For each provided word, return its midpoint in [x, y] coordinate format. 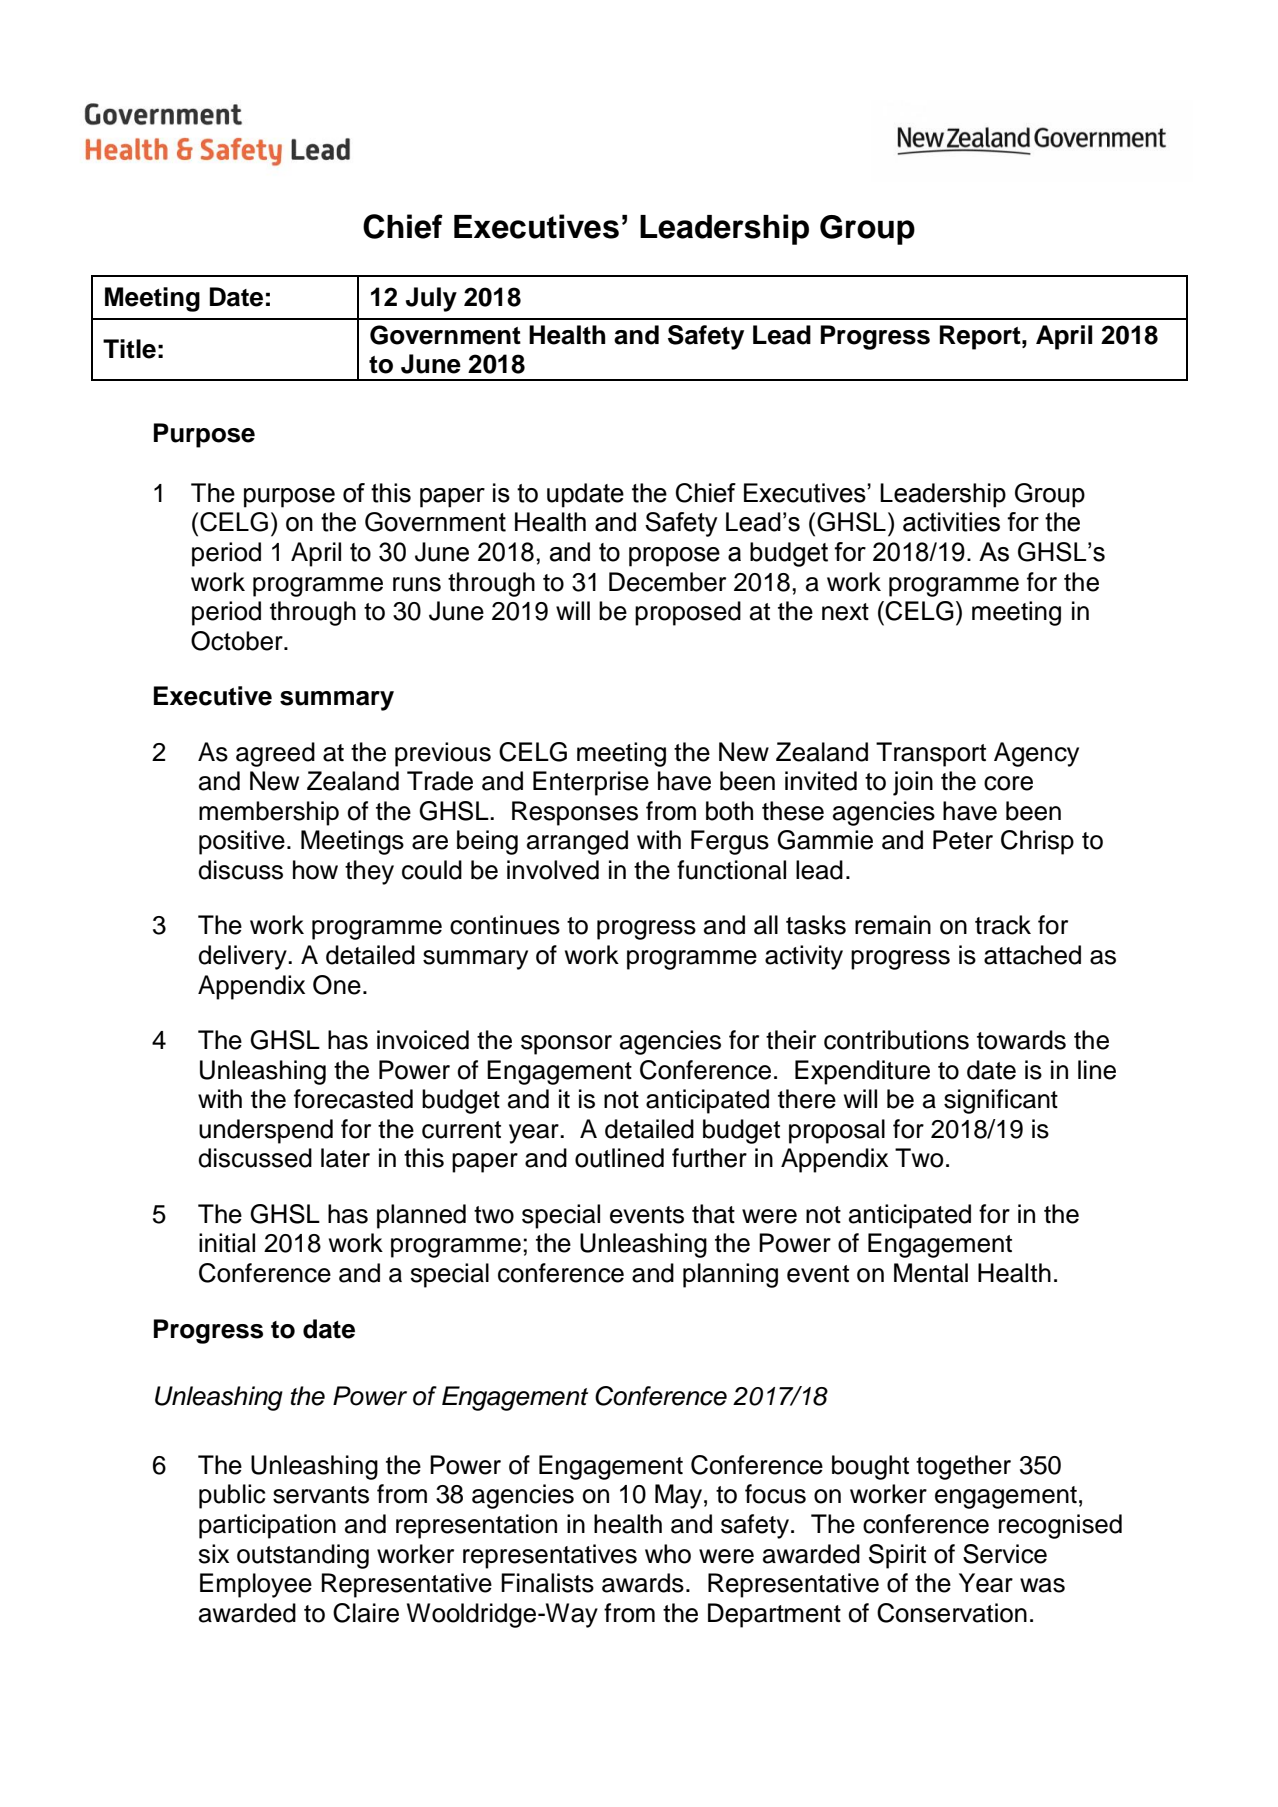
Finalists [547, 1583]
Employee [256, 1585]
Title [129, 349]
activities [951, 522]
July [431, 299]
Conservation [952, 1613]
